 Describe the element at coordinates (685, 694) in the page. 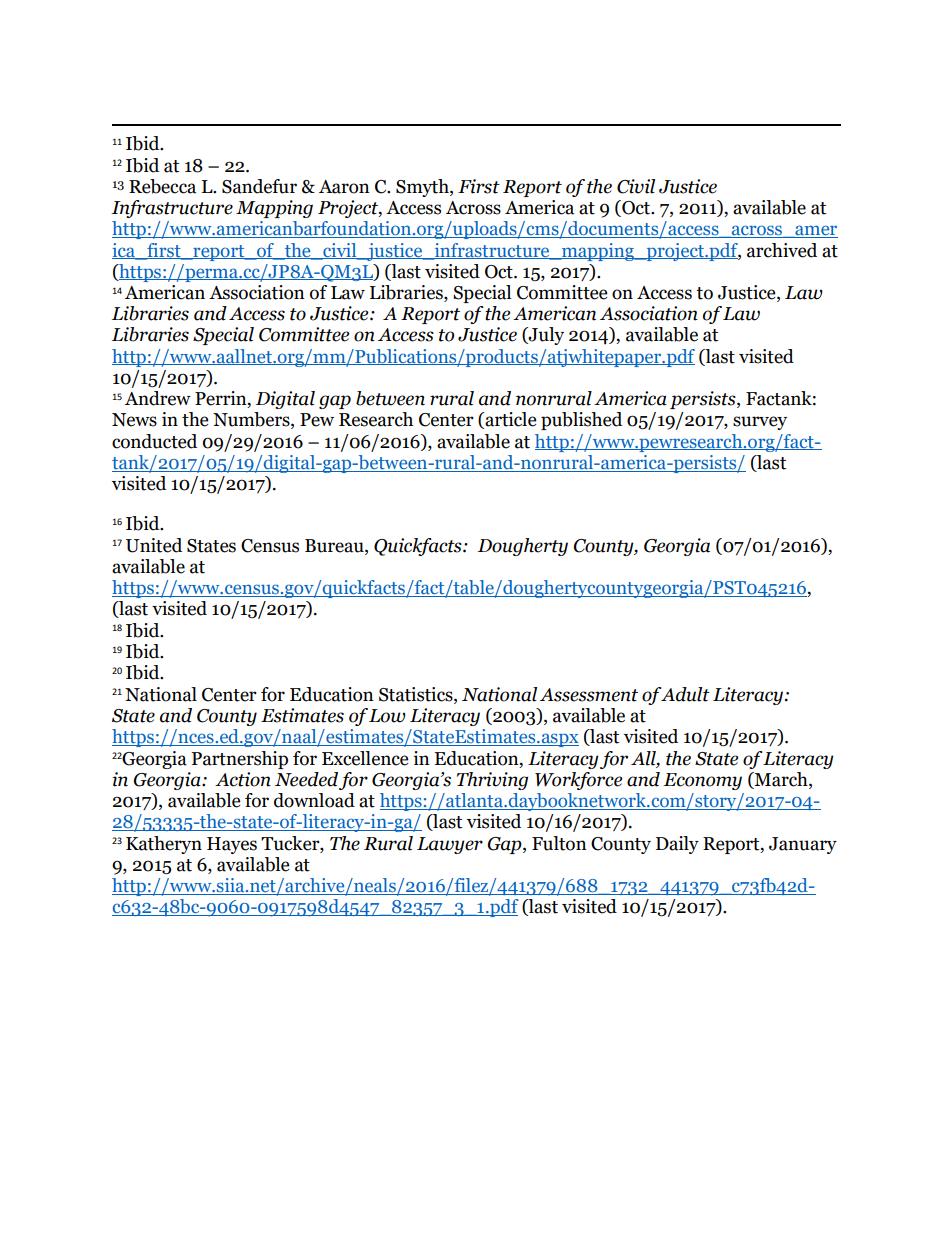

I see `Adult` at that location.
